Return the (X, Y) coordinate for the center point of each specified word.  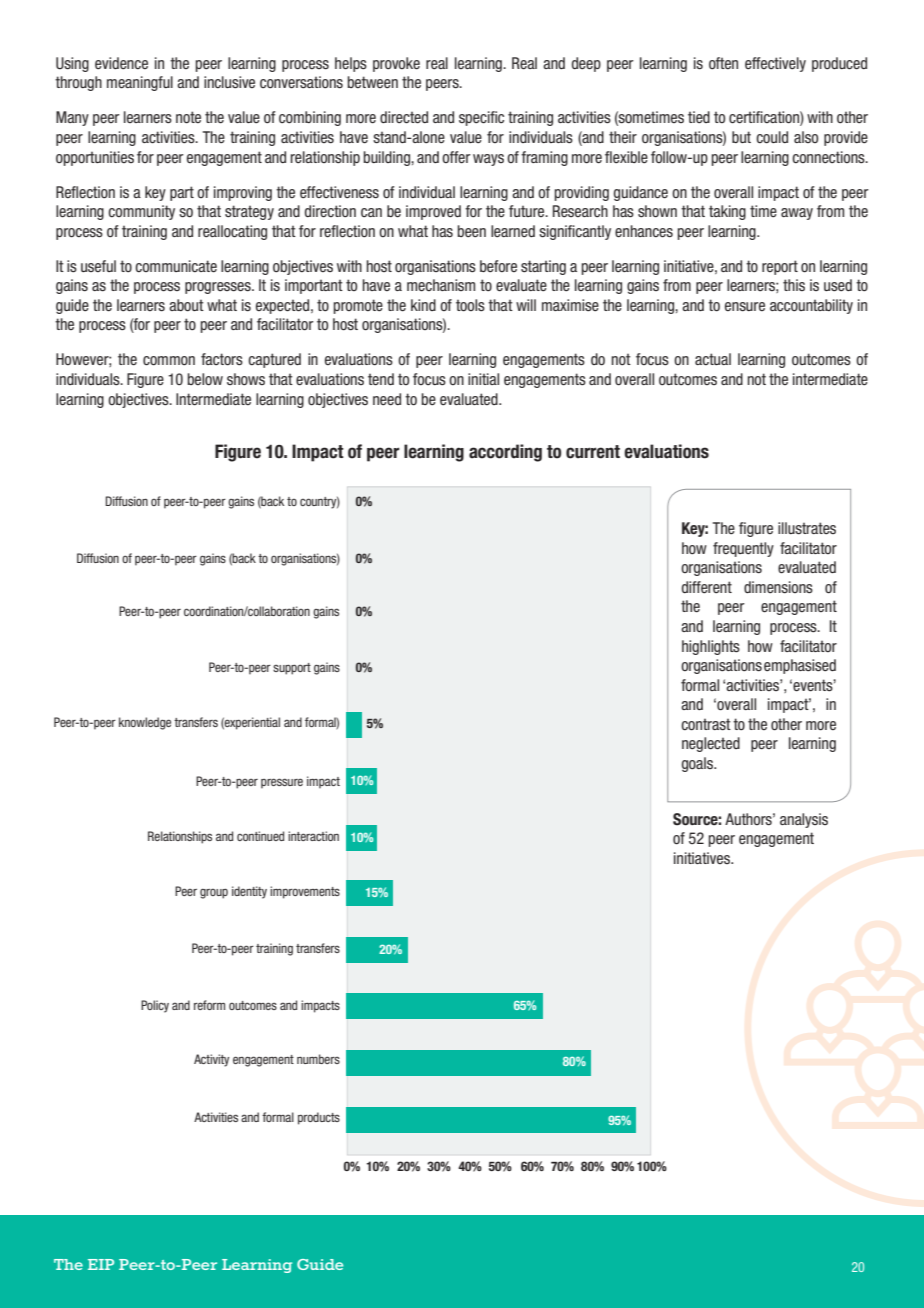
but (741, 137)
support (292, 669)
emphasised (800, 666)
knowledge (145, 723)
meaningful (140, 83)
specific (481, 118)
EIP (101, 1264)
